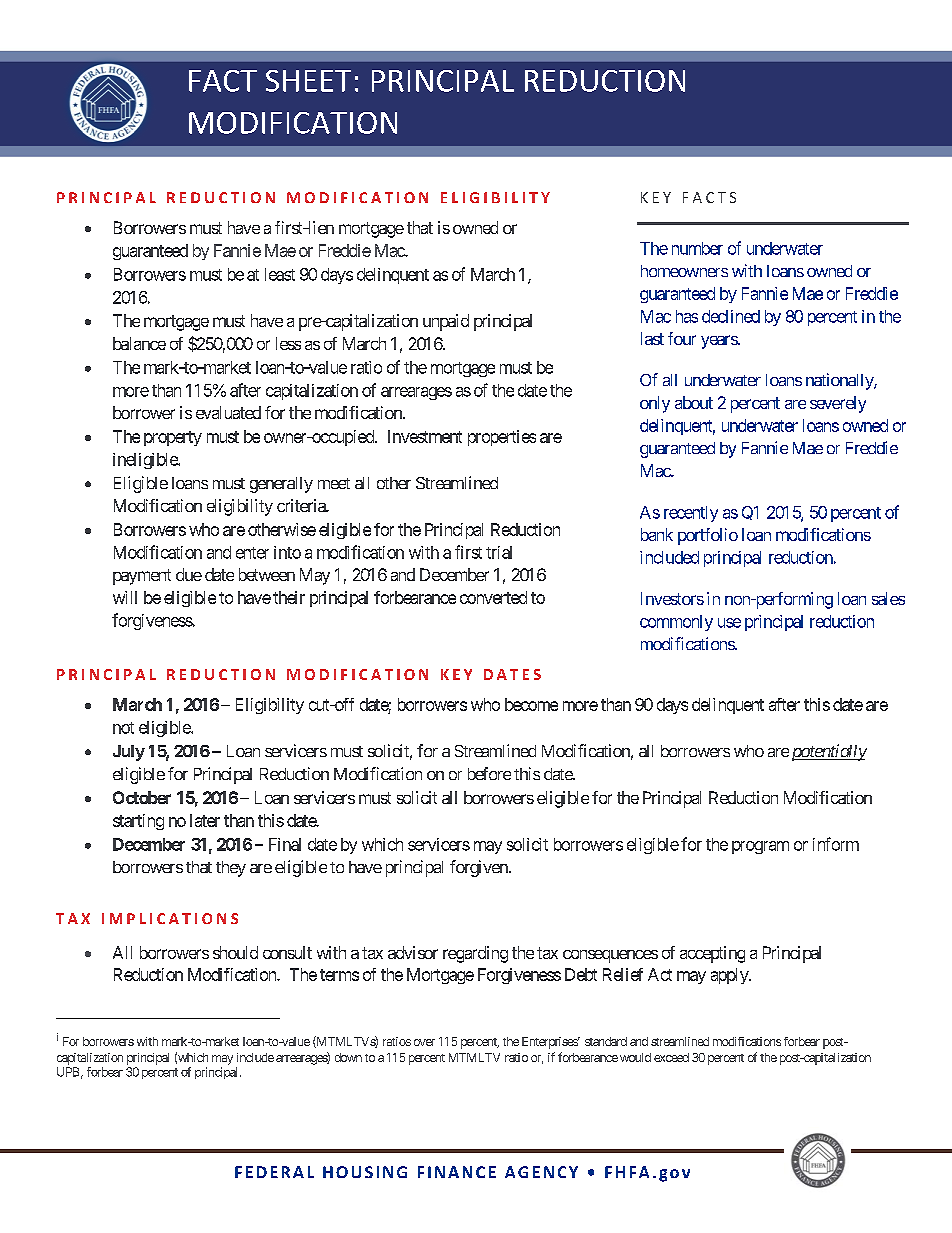  What do you see at coordinates (731, 316) in the screenshot?
I see `declined` at bounding box center [731, 316].
